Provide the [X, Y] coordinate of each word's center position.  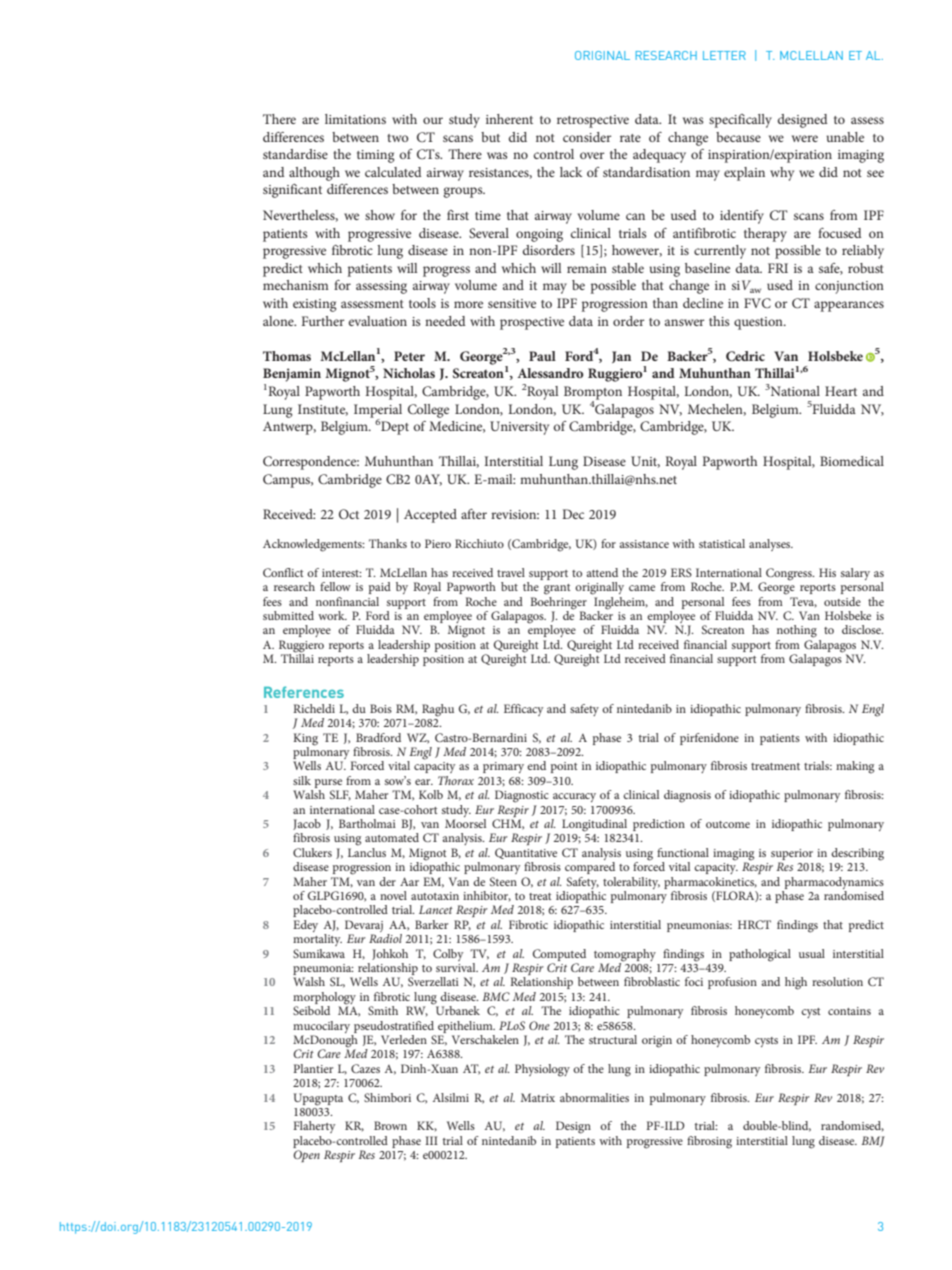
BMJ [873, 1141]
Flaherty [314, 1127]
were [805, 138]
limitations [355, 119]
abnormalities [594, 1097]
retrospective [593, 121]
